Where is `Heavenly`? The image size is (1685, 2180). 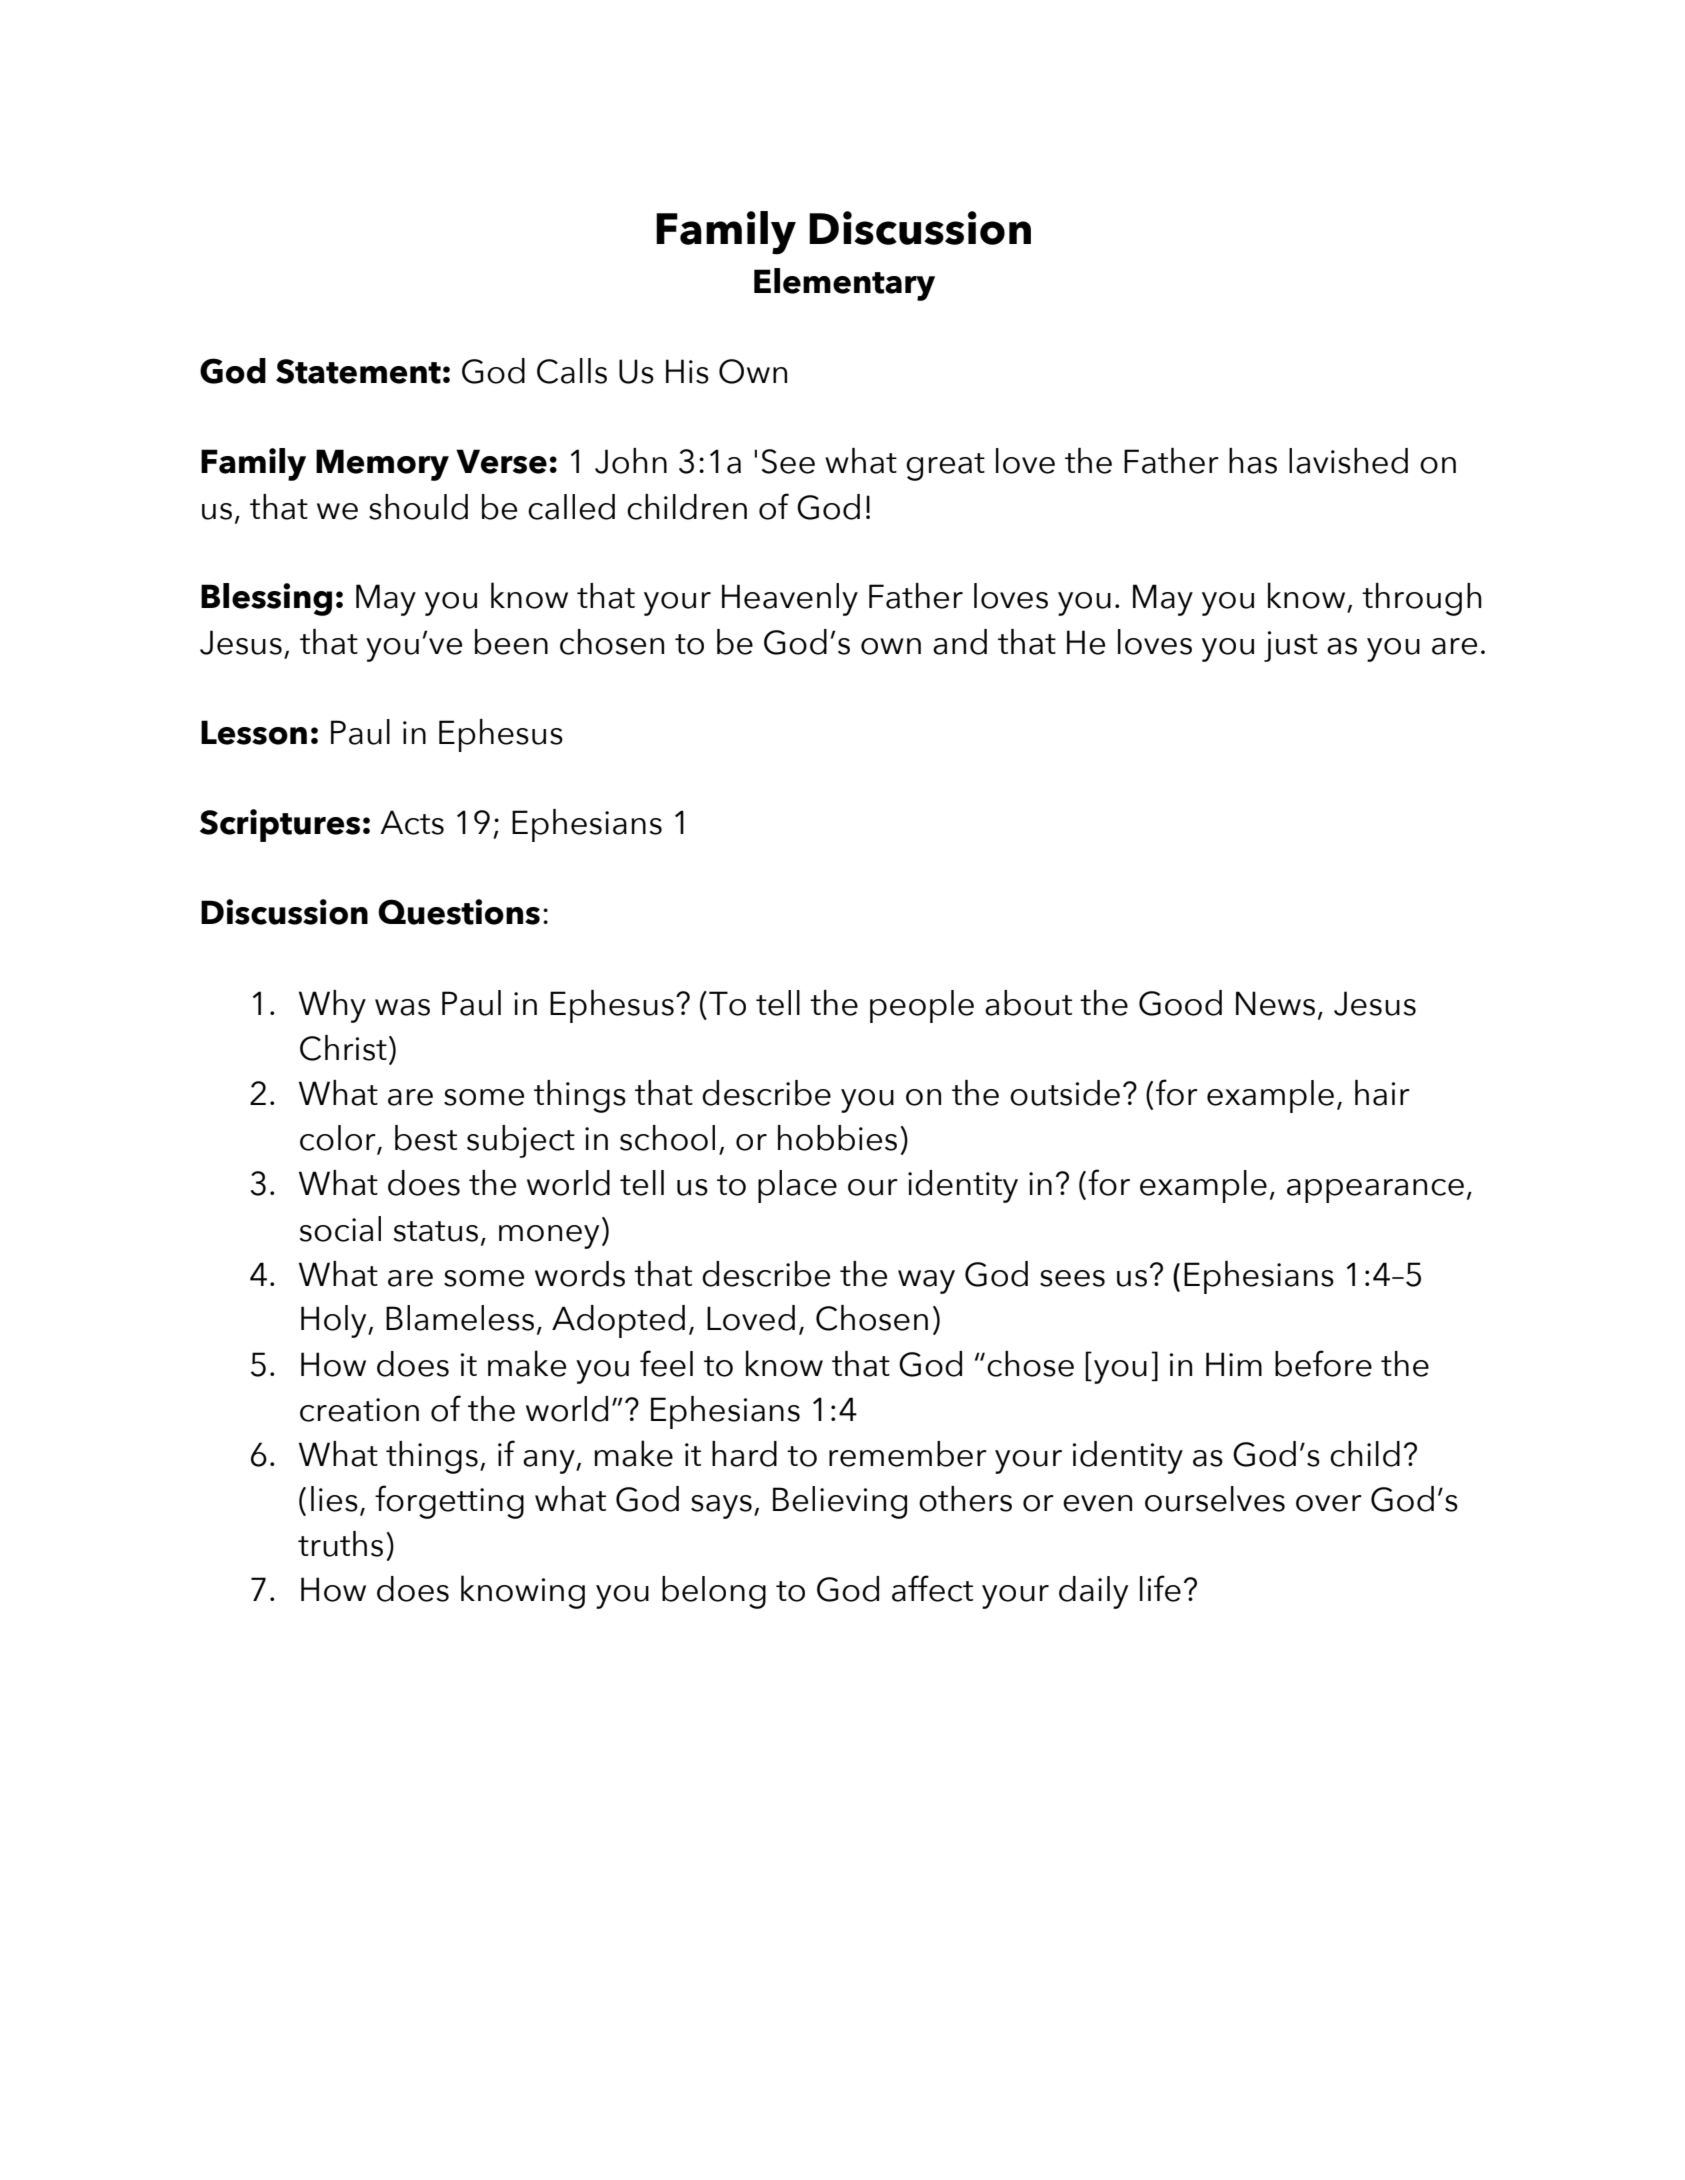
Heavenly is located at coordinates (790, 599).
